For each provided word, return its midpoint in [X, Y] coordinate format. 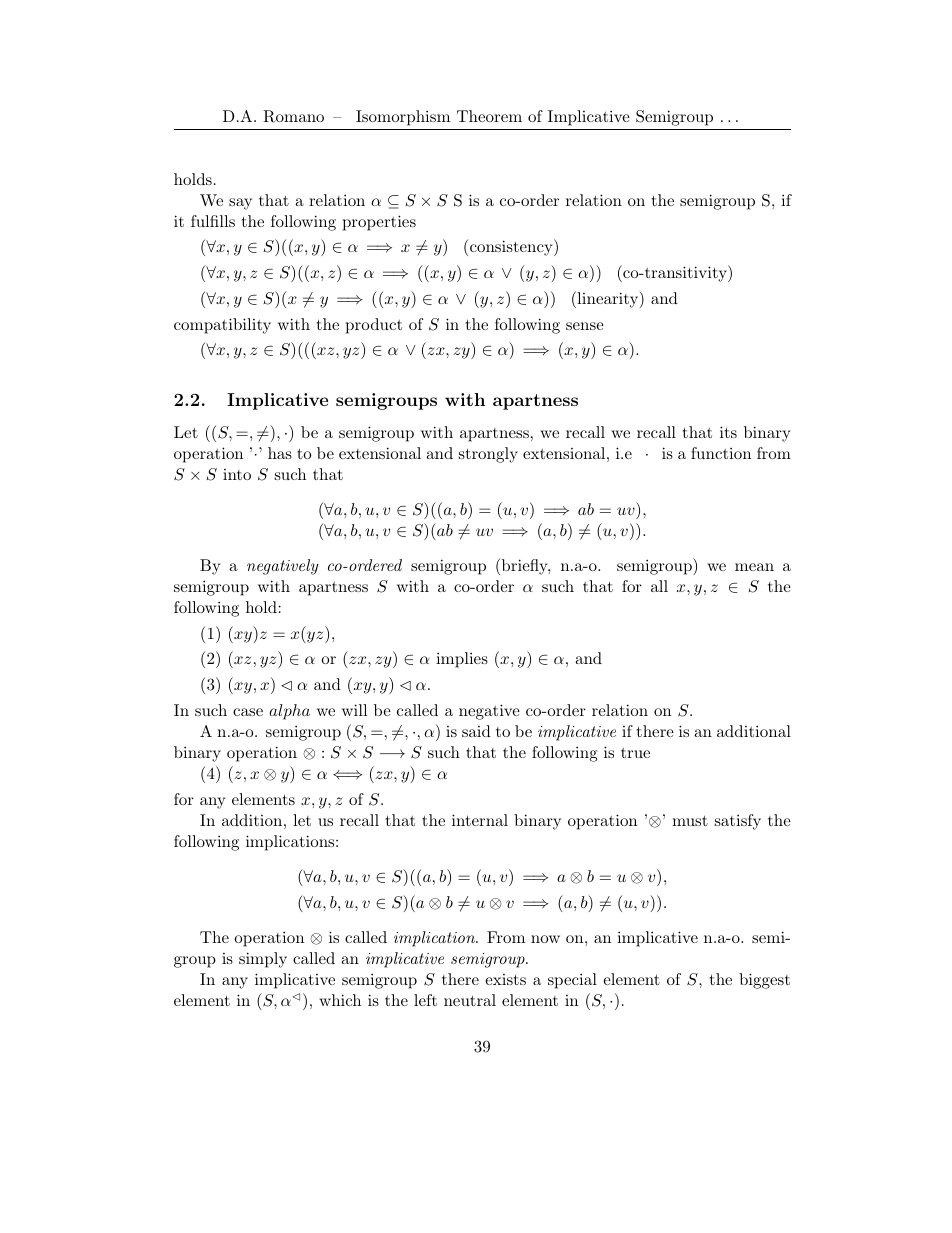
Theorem [489, 116]
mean [754, 567]
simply [263, 960]
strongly [488, 455]
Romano [293, 116]
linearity [608, 299]
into [237, 474]
